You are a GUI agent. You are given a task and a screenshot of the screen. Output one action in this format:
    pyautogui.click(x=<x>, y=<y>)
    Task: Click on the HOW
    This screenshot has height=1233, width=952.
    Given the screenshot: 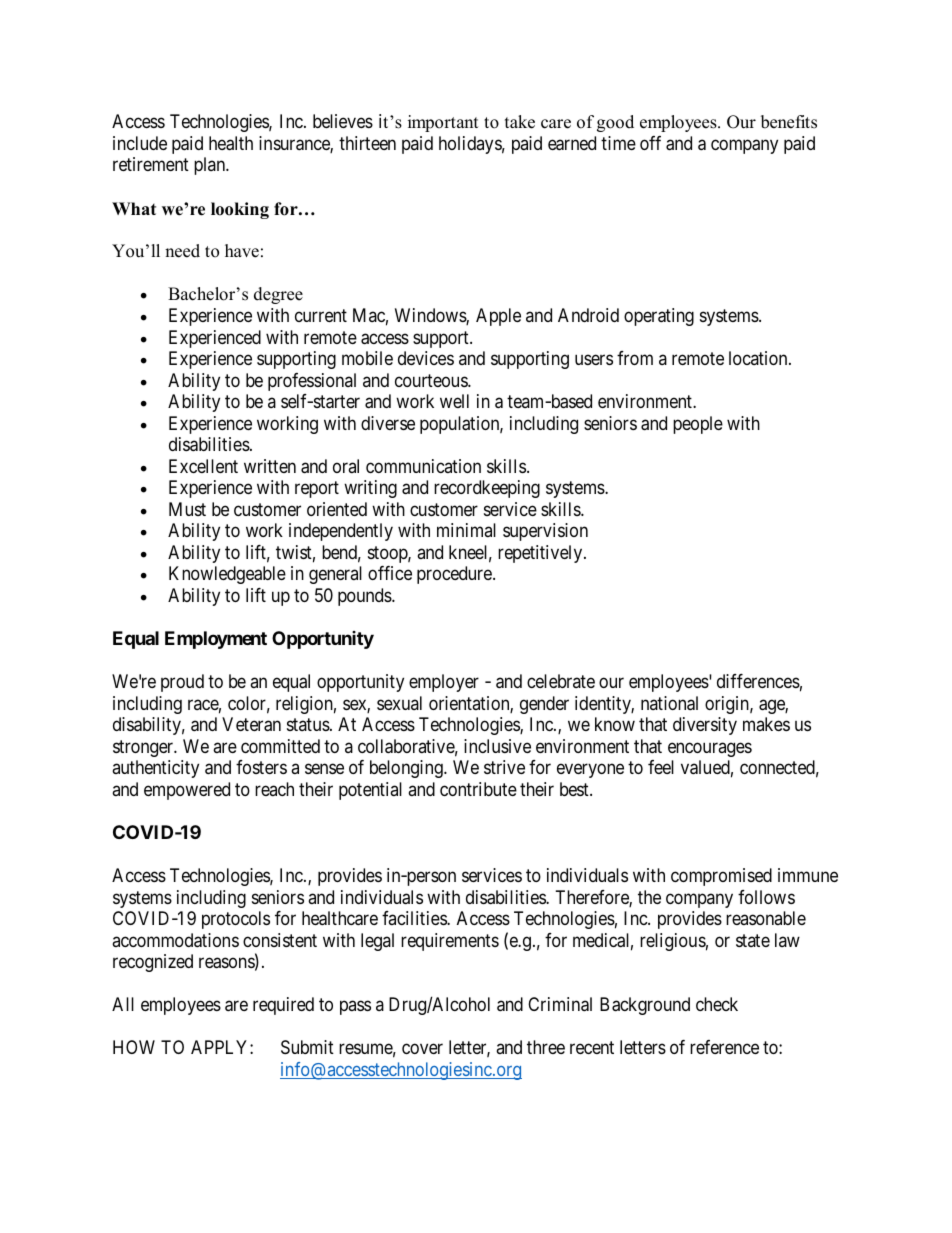 What is the action you would take?
    pyautogui.click(x=134, y=1047)
